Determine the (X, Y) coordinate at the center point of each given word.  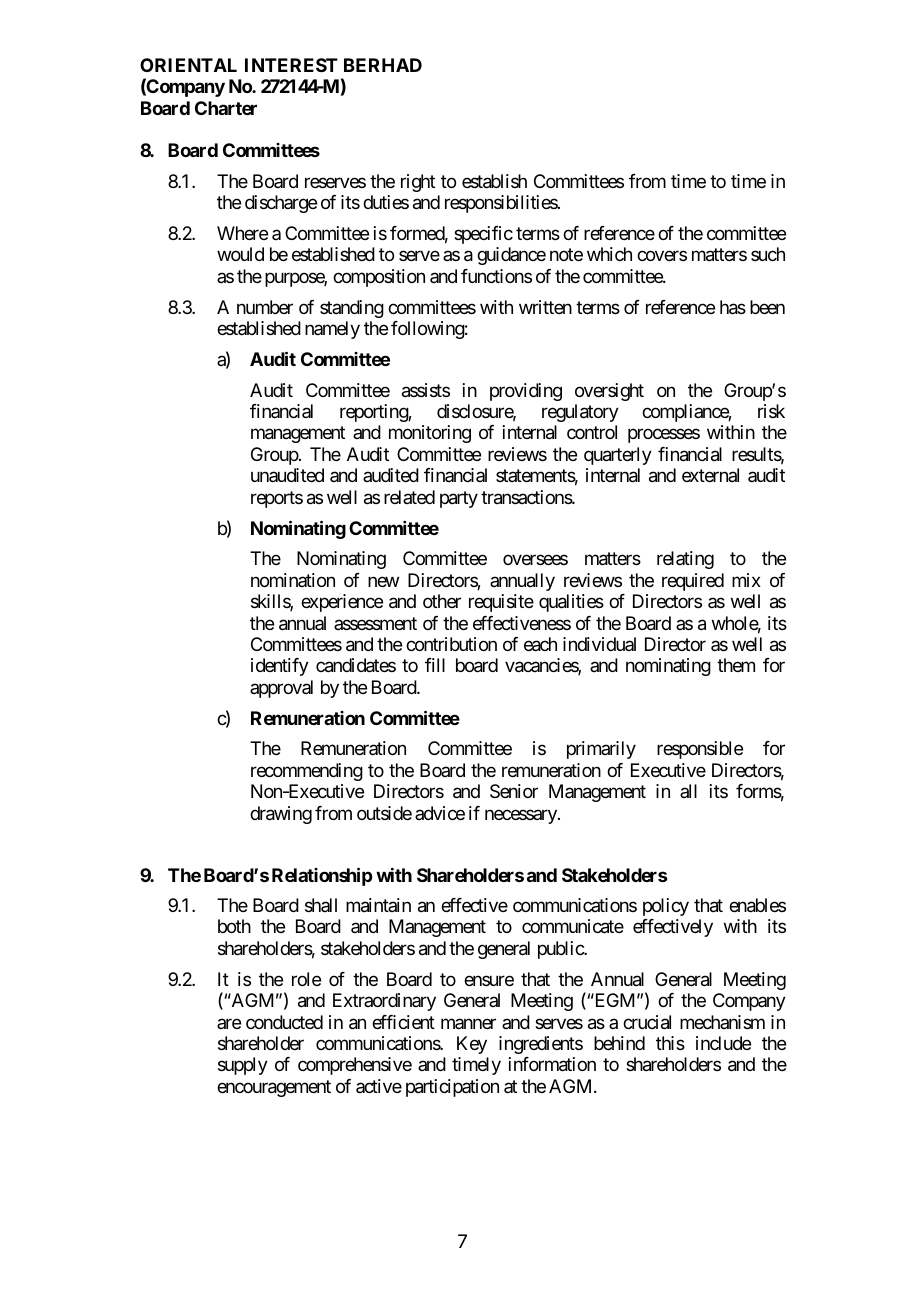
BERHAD (383, 65)
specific (483, 235)
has (733, 307)
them (736, 665)
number (265, 307)
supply (243, 1066)
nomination (293, 580)
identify (280, 667)
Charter (226, 108)
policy (666, 907)
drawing (281, 815)
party (459, 499)
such (768, 254)
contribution (451, 644)
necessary (522, 816)
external (710, 475)
